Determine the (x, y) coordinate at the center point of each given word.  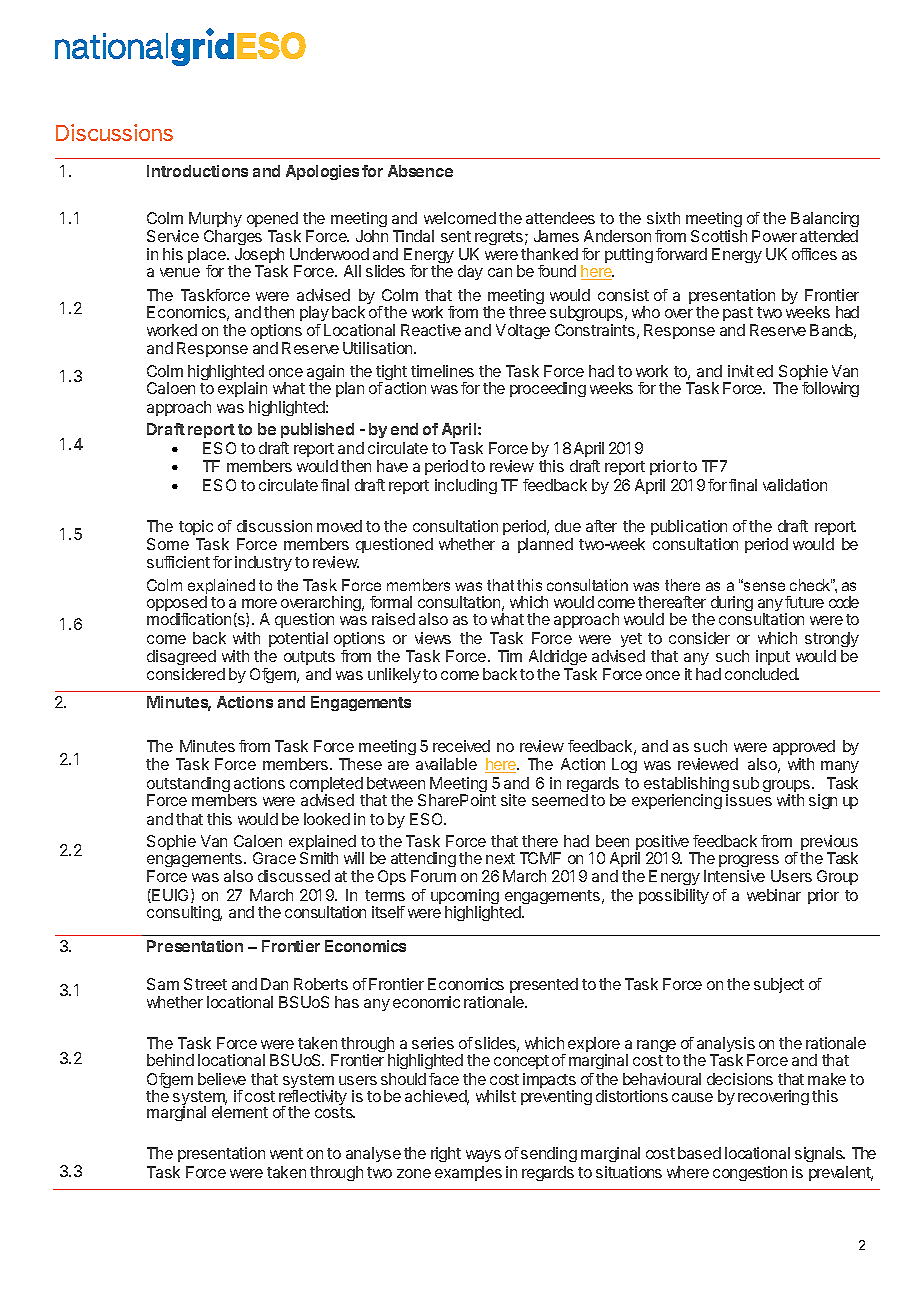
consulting (184, 913)
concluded (762, 674)
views (433, 638)
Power (774, 236)
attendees (560, 218)
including (466, 486)
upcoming (465, 898)
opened (272, 219)
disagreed (181, 657)
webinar (774, 895)
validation (795, 485)
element (240, 1112)
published (317, 430)
